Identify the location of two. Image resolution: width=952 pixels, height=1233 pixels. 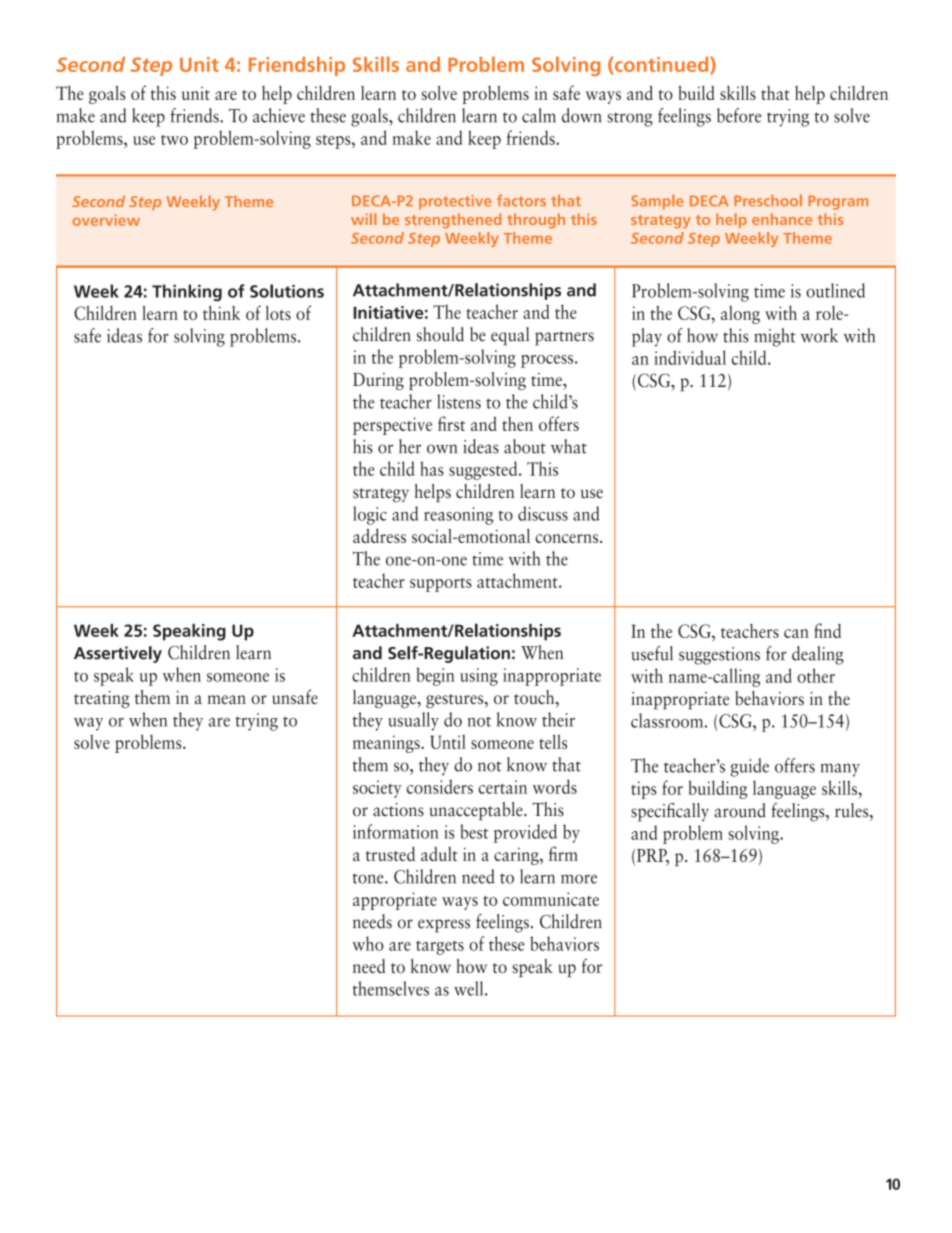
(174, 140).
